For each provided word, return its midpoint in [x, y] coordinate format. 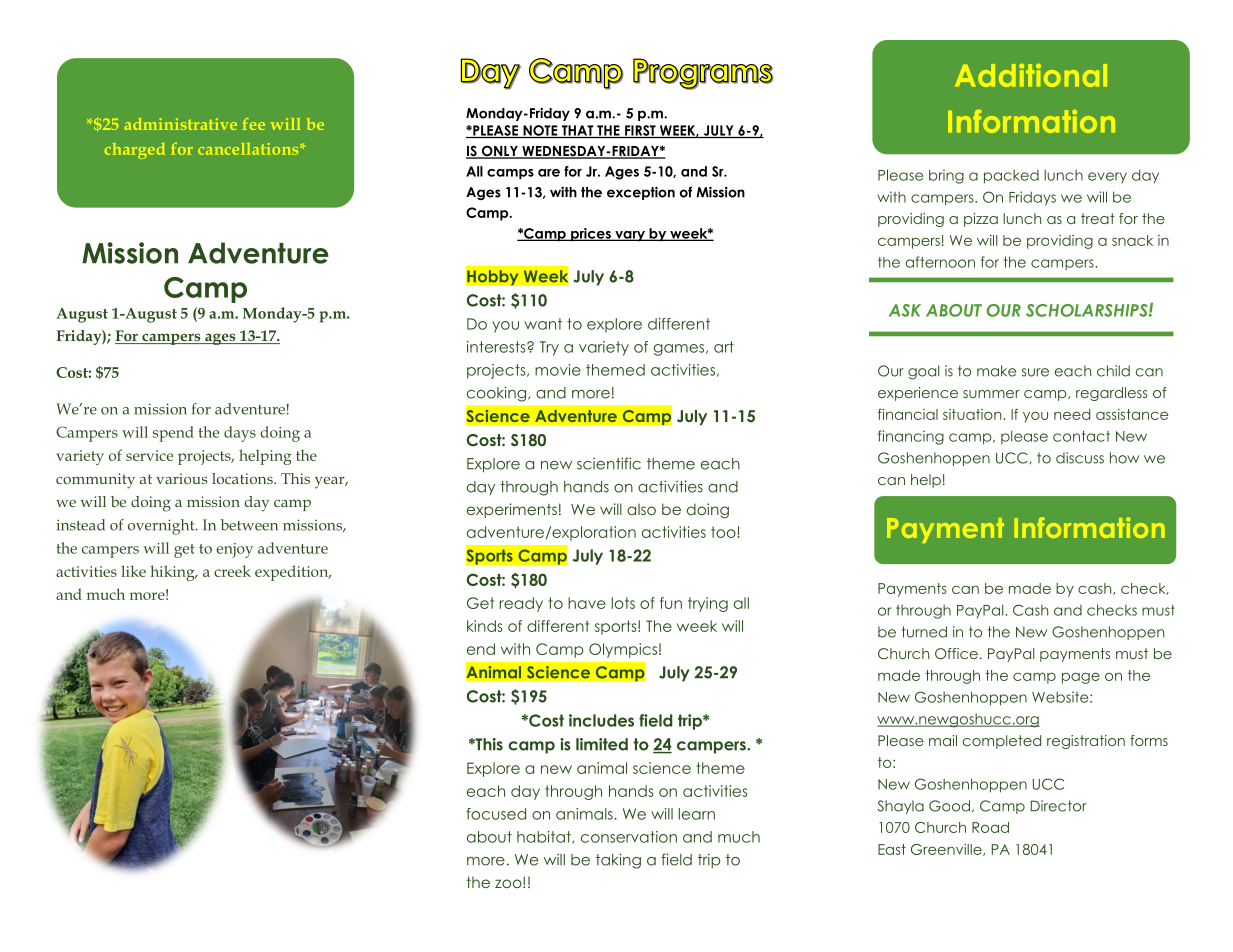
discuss [1080, 458]
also [641, 509]
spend [173, 434]
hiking [173, 573]
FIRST [640, 131]
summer [991, 394]
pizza [981, 220]
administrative [181, 124]
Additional [1031, 75]
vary [630, 236]
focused [496, 814]
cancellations [249, 149]
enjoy [234, 550]
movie [558, 370]
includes [601, 720]
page [1081, 678]
